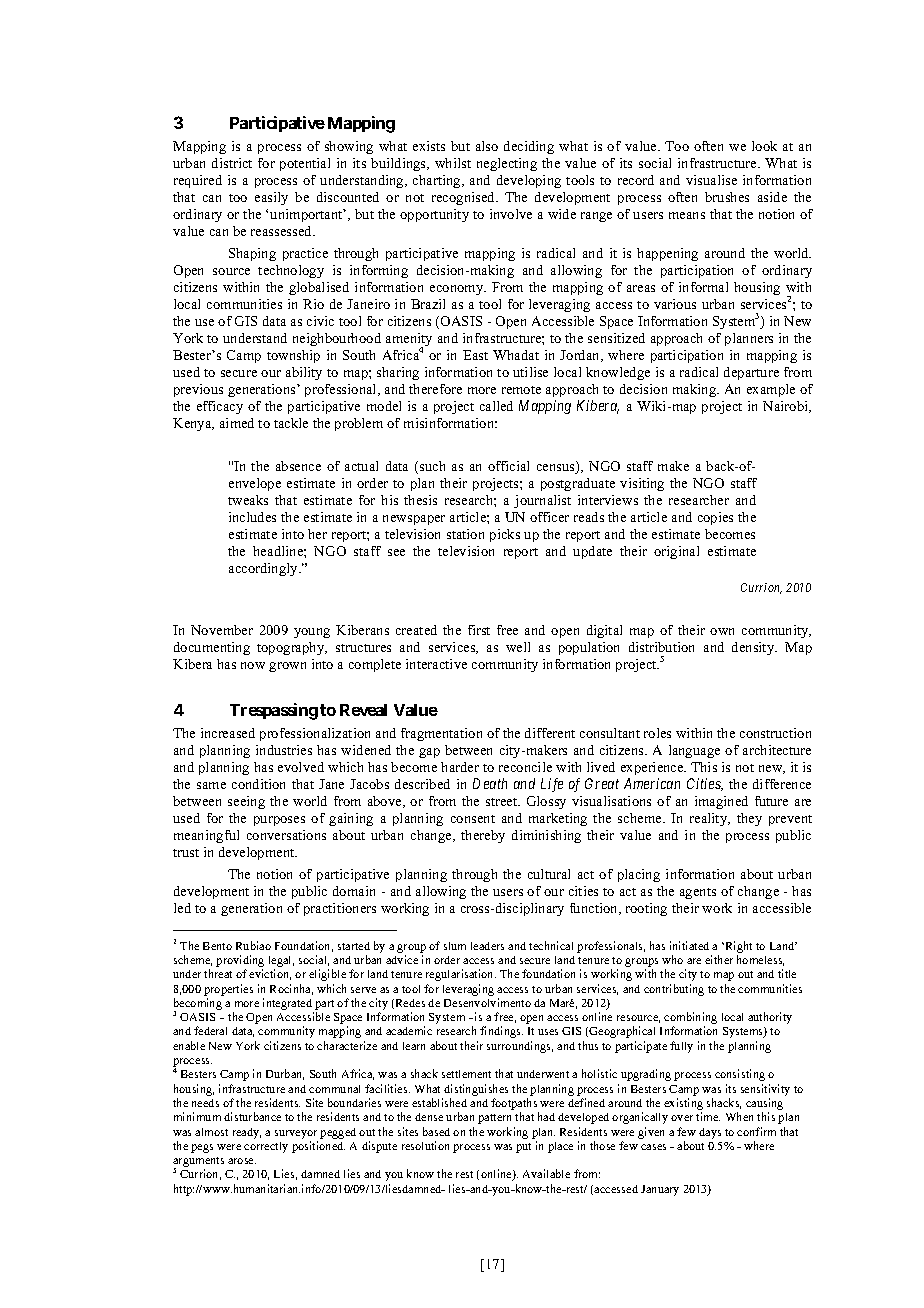  What do you see at coordinates (237, 423) in the page?
I see `aimed` at bounding box center [237, 423].
